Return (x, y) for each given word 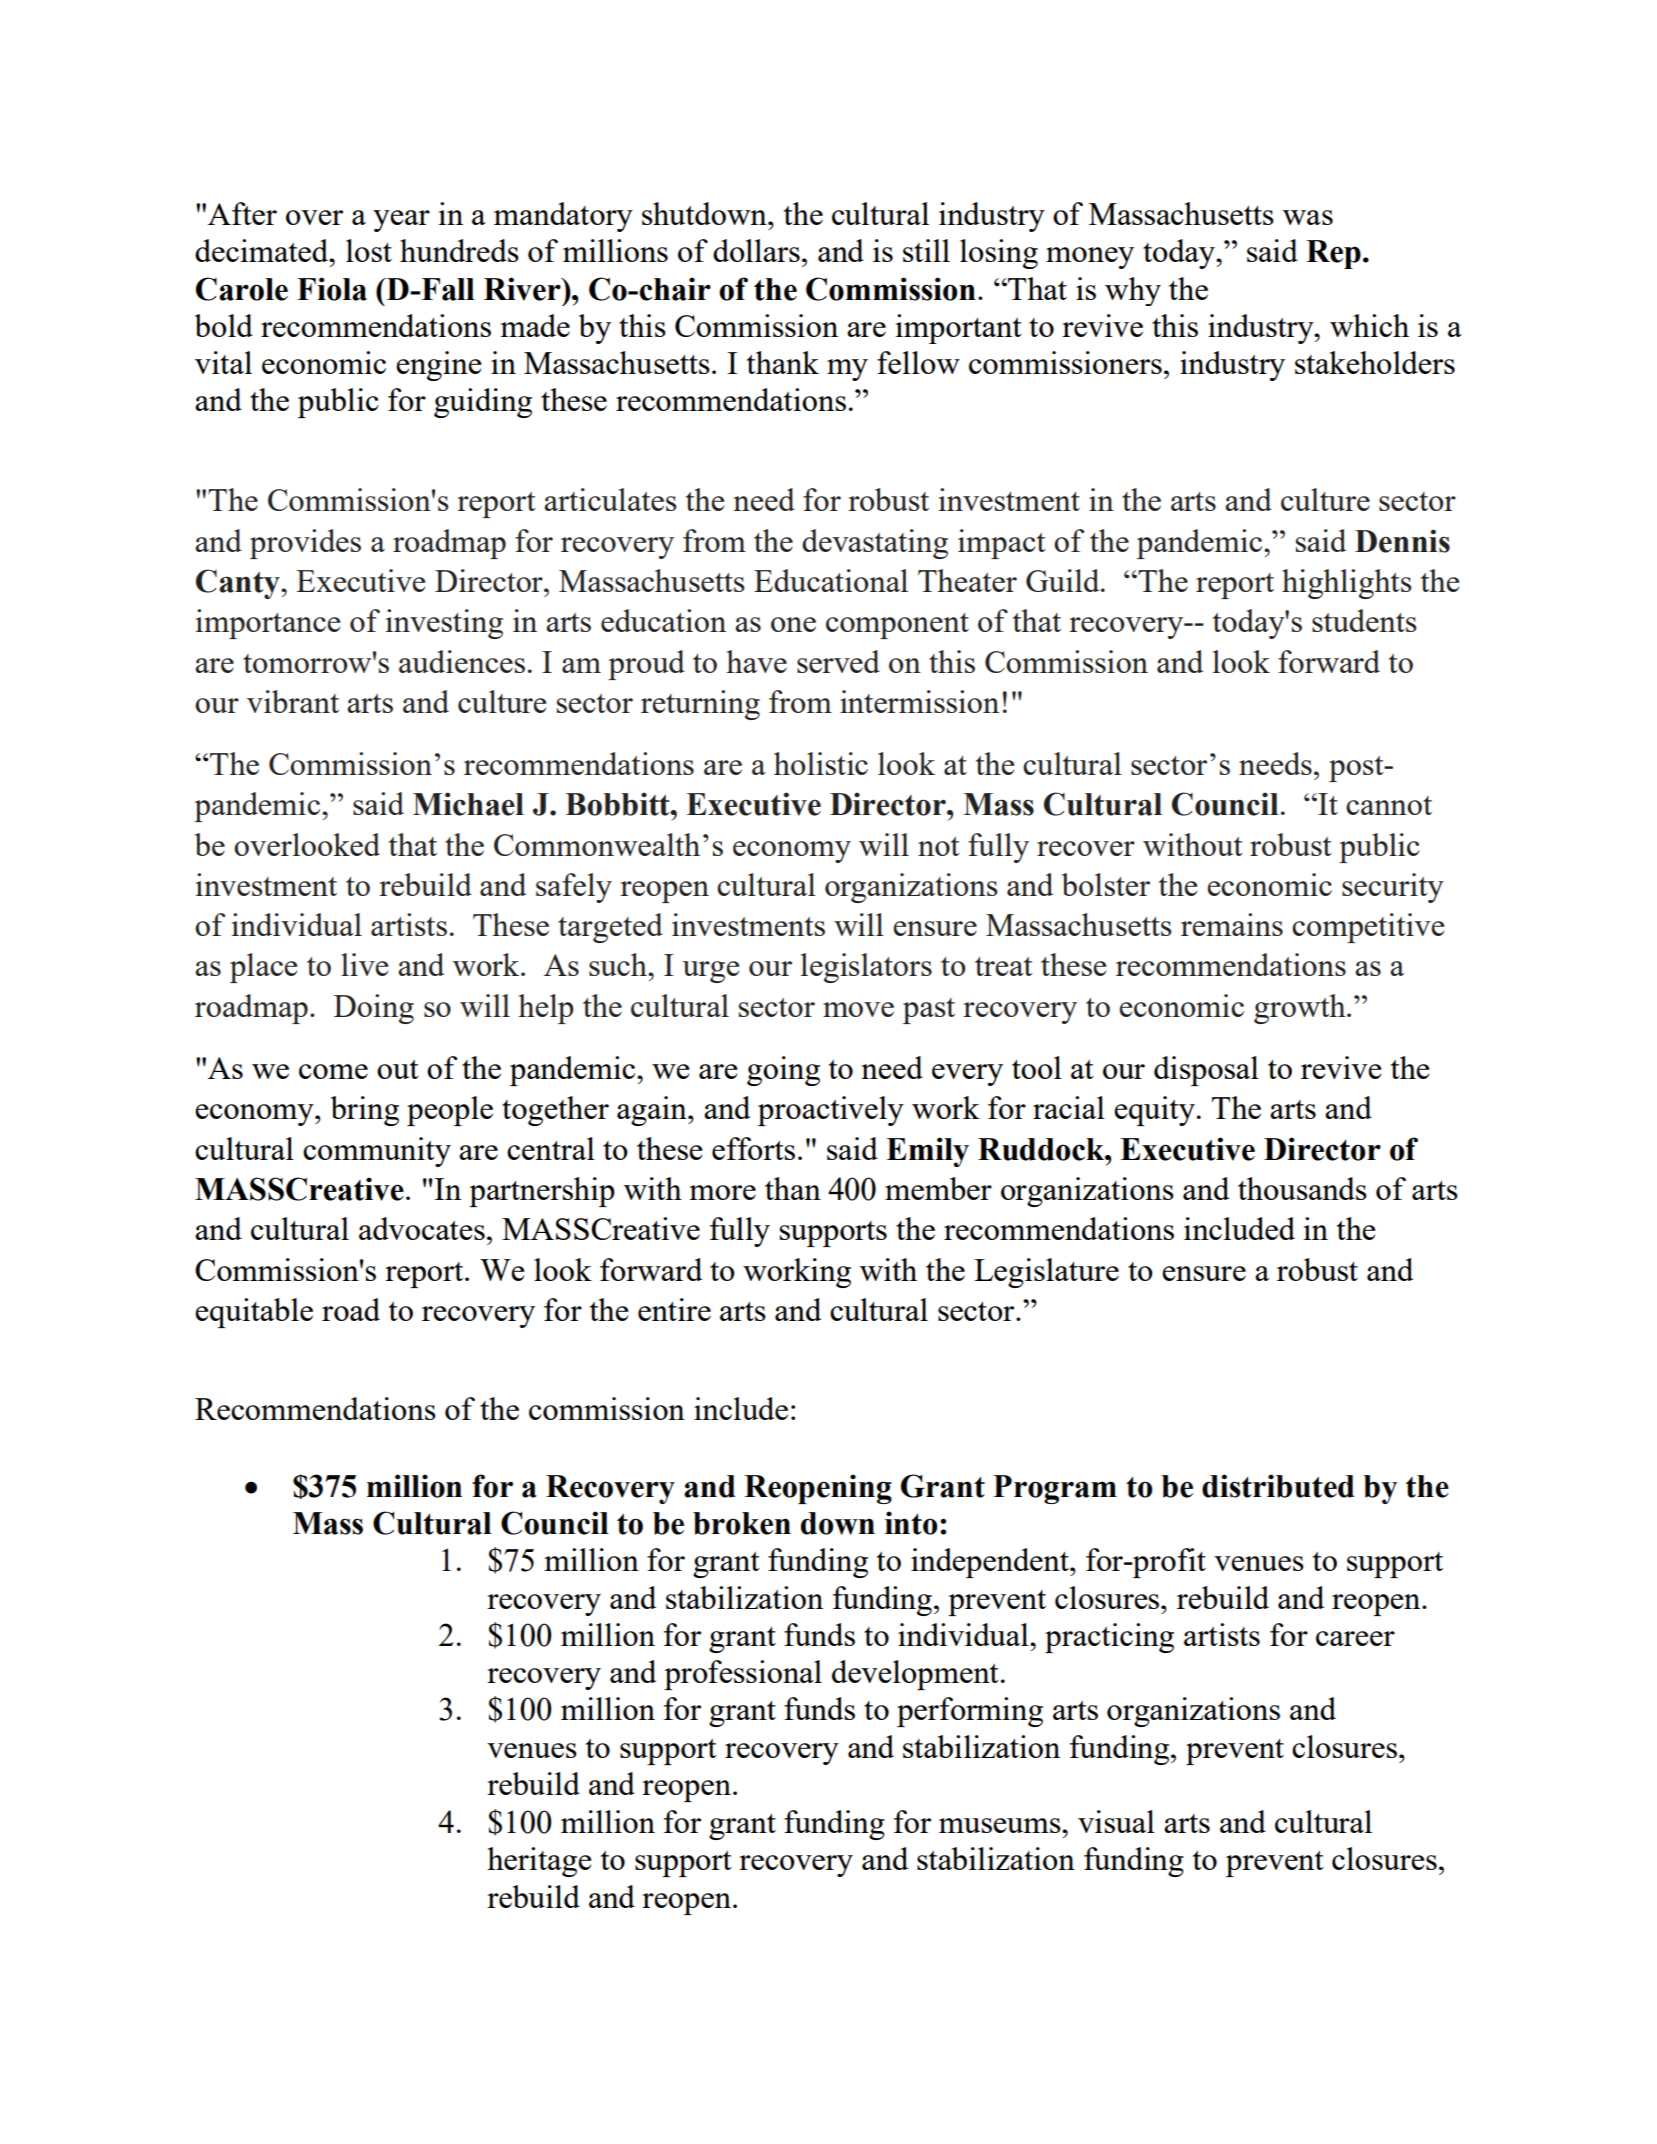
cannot (1389, 805)
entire (674, 1309)
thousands (1302, 1188)
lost (369, 250)
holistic (821, 763)
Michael (468, 804)
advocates (422, 1228)
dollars (756, 250)
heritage (539, 1862)
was (1308, 217)
